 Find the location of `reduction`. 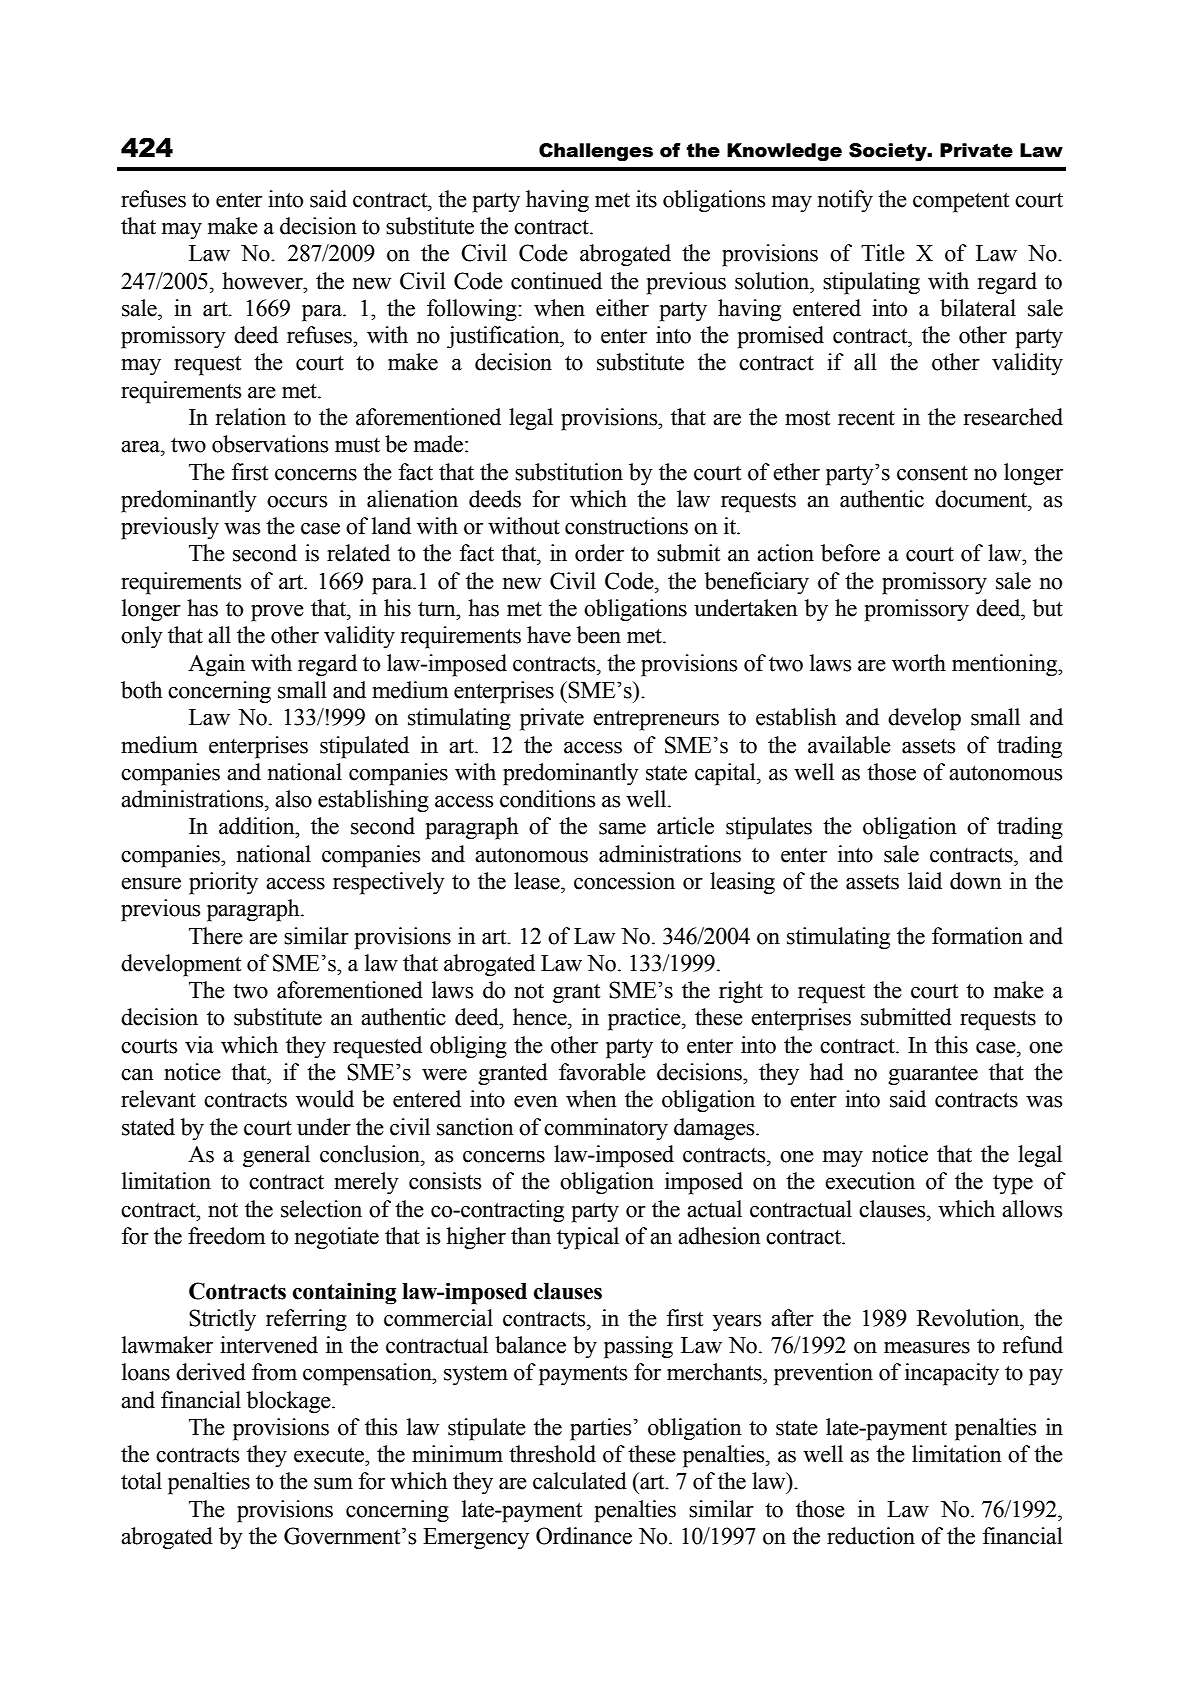

reduction is located at coordinates (871, 1536).
